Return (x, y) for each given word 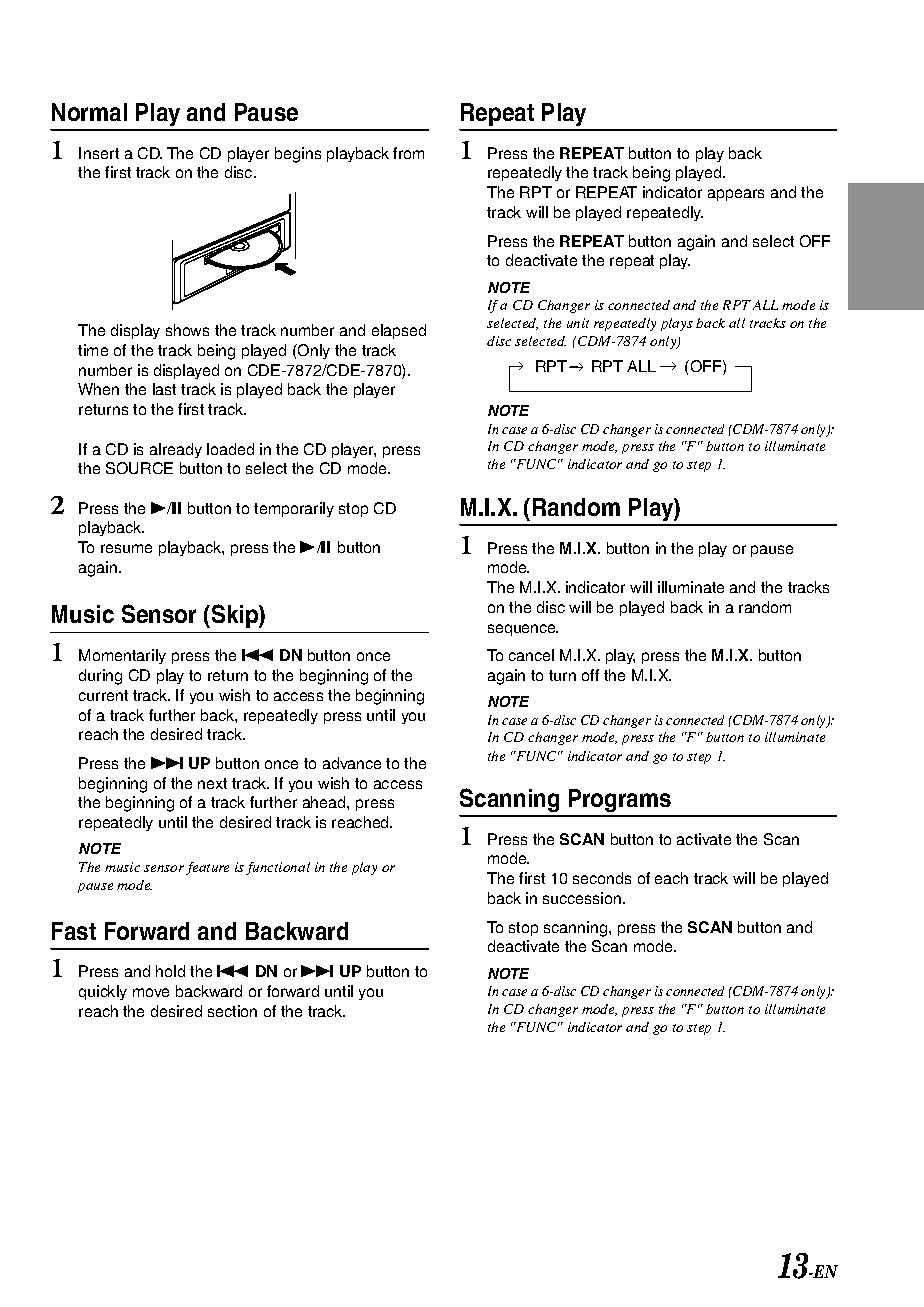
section (232, 1011)
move (151, 992)
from (408, 153)
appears (736, 195)
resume (126, 548)
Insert (99, 153)
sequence (523, 630)
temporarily (294, 509)
